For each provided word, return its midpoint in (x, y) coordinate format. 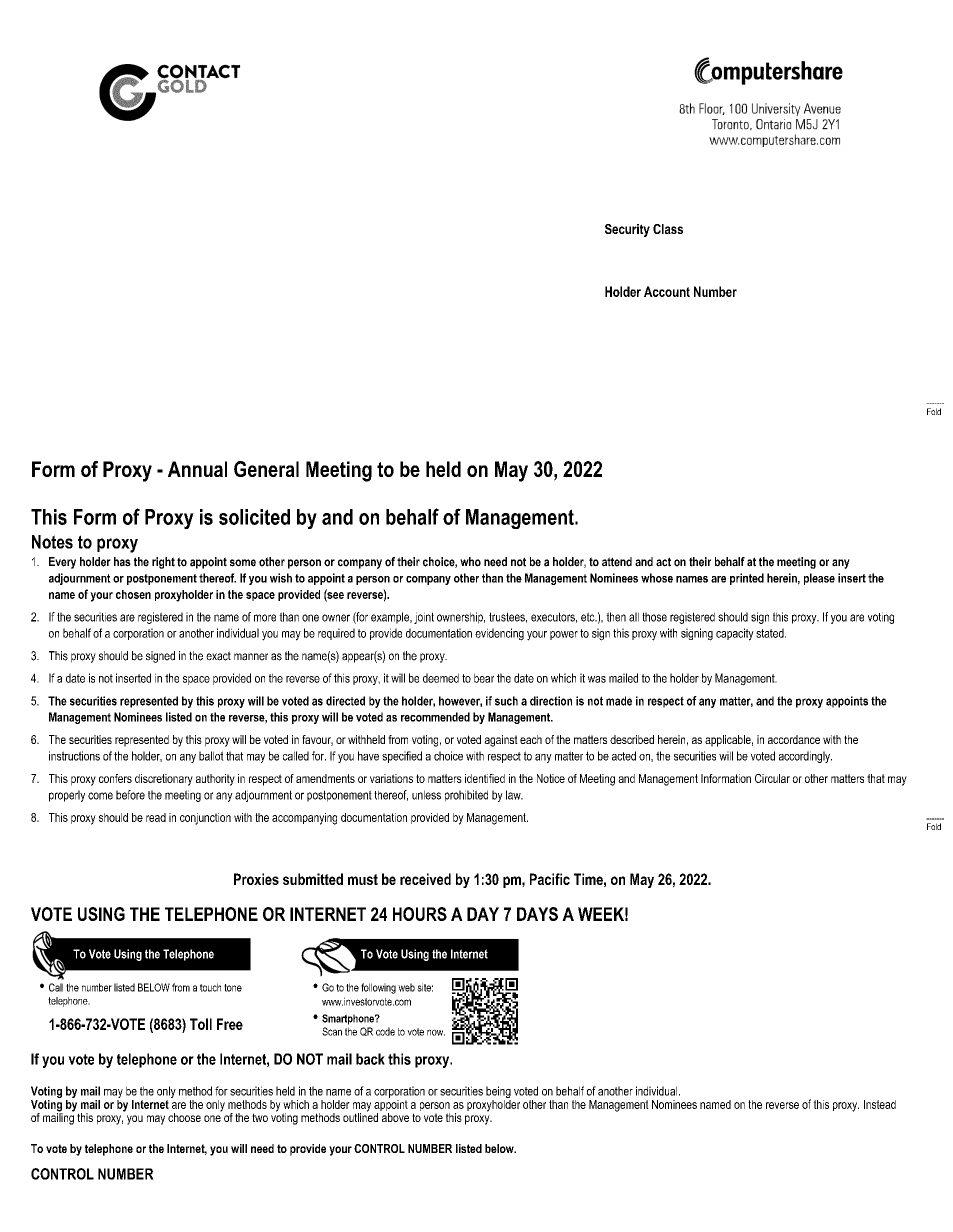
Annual (197, 469)
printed (747, 579)
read (156, 817)
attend (617, 562)
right (163, 563)
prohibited (466, 796)
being (498, 1093)
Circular (772, 778)
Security (627, 230)
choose (184, 1117)
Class (668, 229)
